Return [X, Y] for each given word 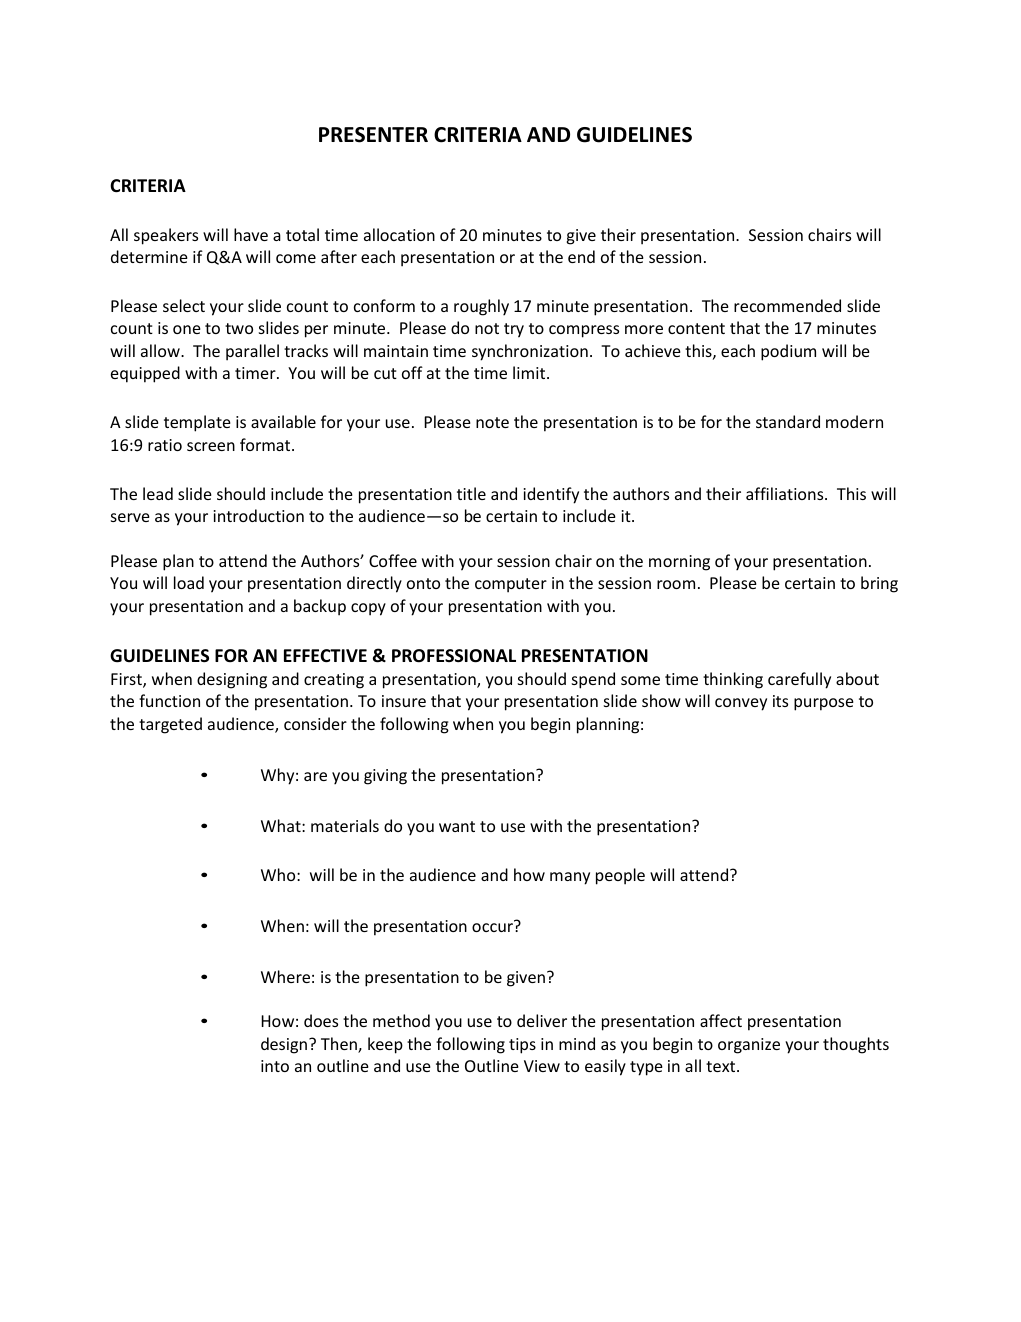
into [275, 1066]
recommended [787, 305]
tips [522, 1046]
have [251, 234]
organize [749, 1046]
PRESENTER [373, 135]
